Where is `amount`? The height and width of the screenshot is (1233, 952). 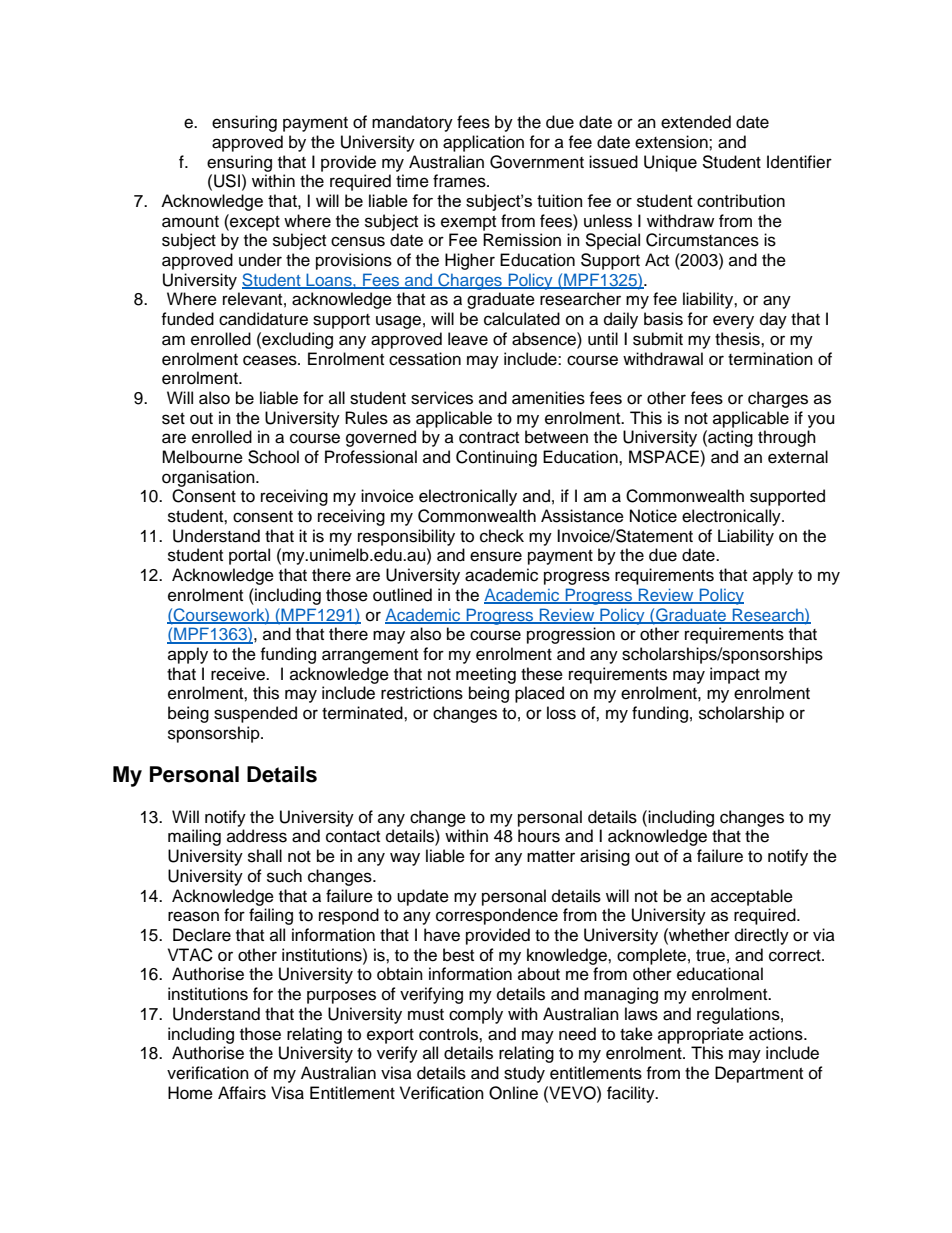 amount is located at coordinates (190, 222).
